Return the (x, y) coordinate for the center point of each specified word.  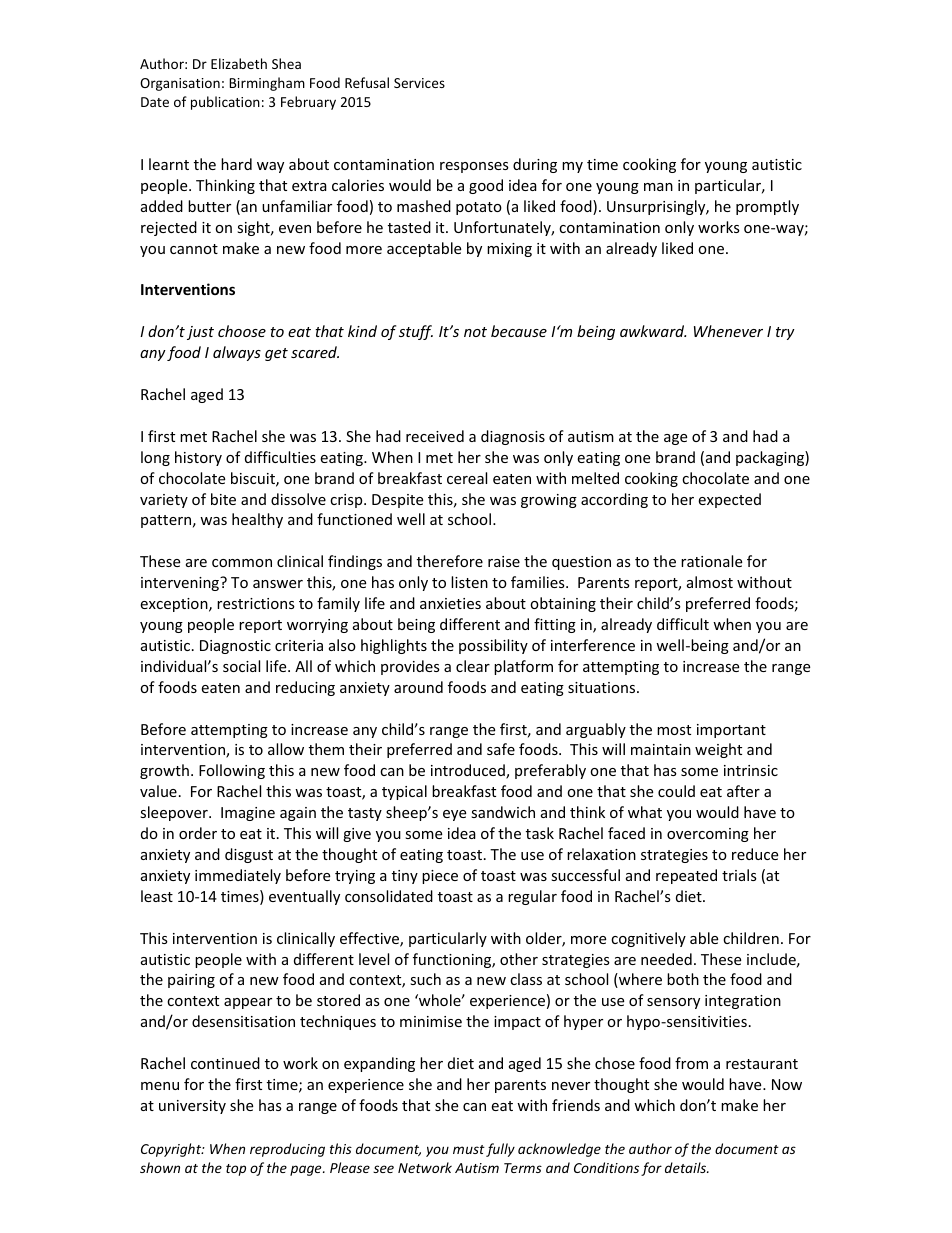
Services (419, 83)
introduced (469, 771)
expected (729, 500)
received (435, 436)
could (676, 791)
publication (225, 103)
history (198, 458)
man (658, 187)
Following (232, 771)
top (236, 1170)
